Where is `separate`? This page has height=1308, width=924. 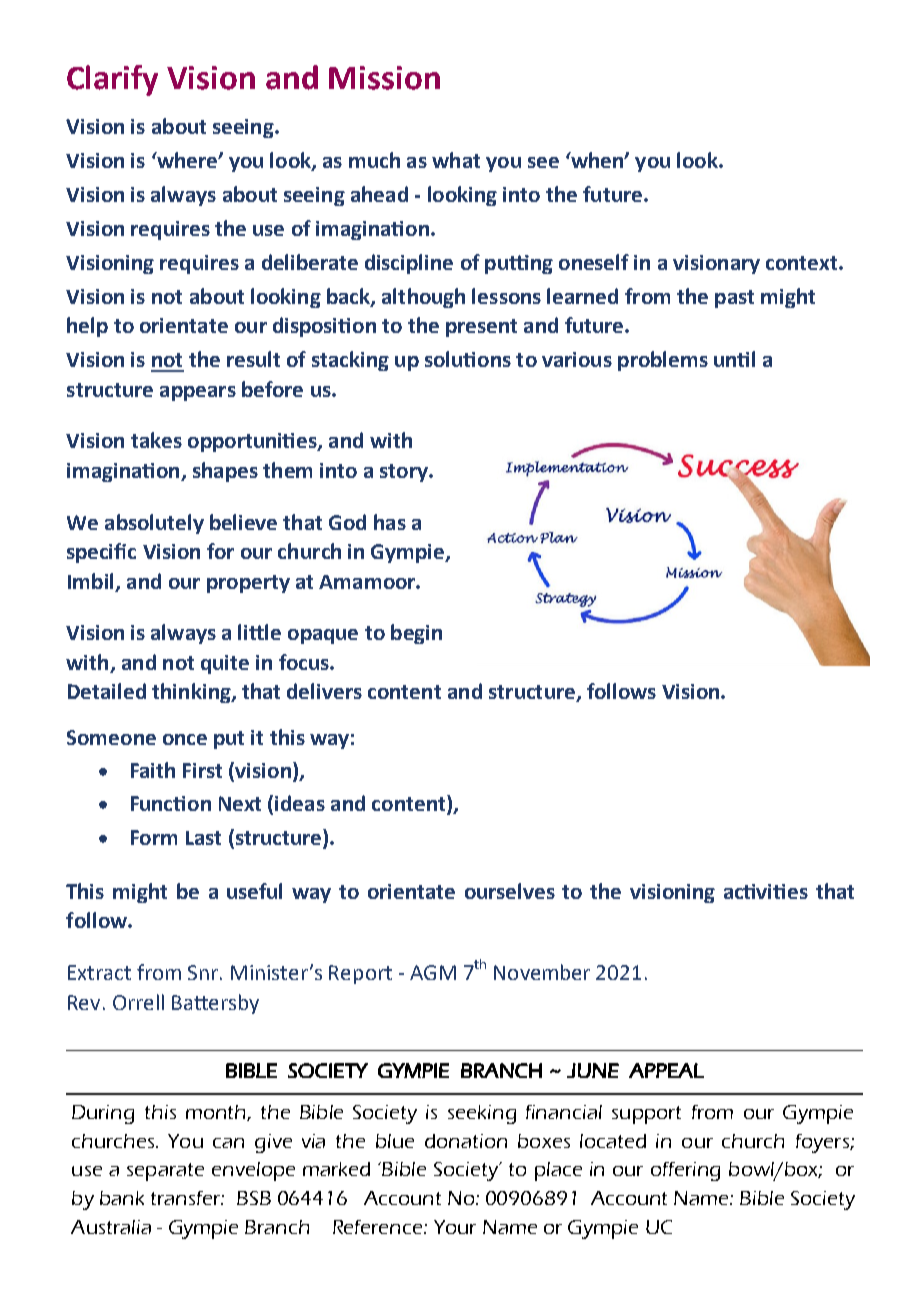
separate is located at coordinates (165, 1172).
